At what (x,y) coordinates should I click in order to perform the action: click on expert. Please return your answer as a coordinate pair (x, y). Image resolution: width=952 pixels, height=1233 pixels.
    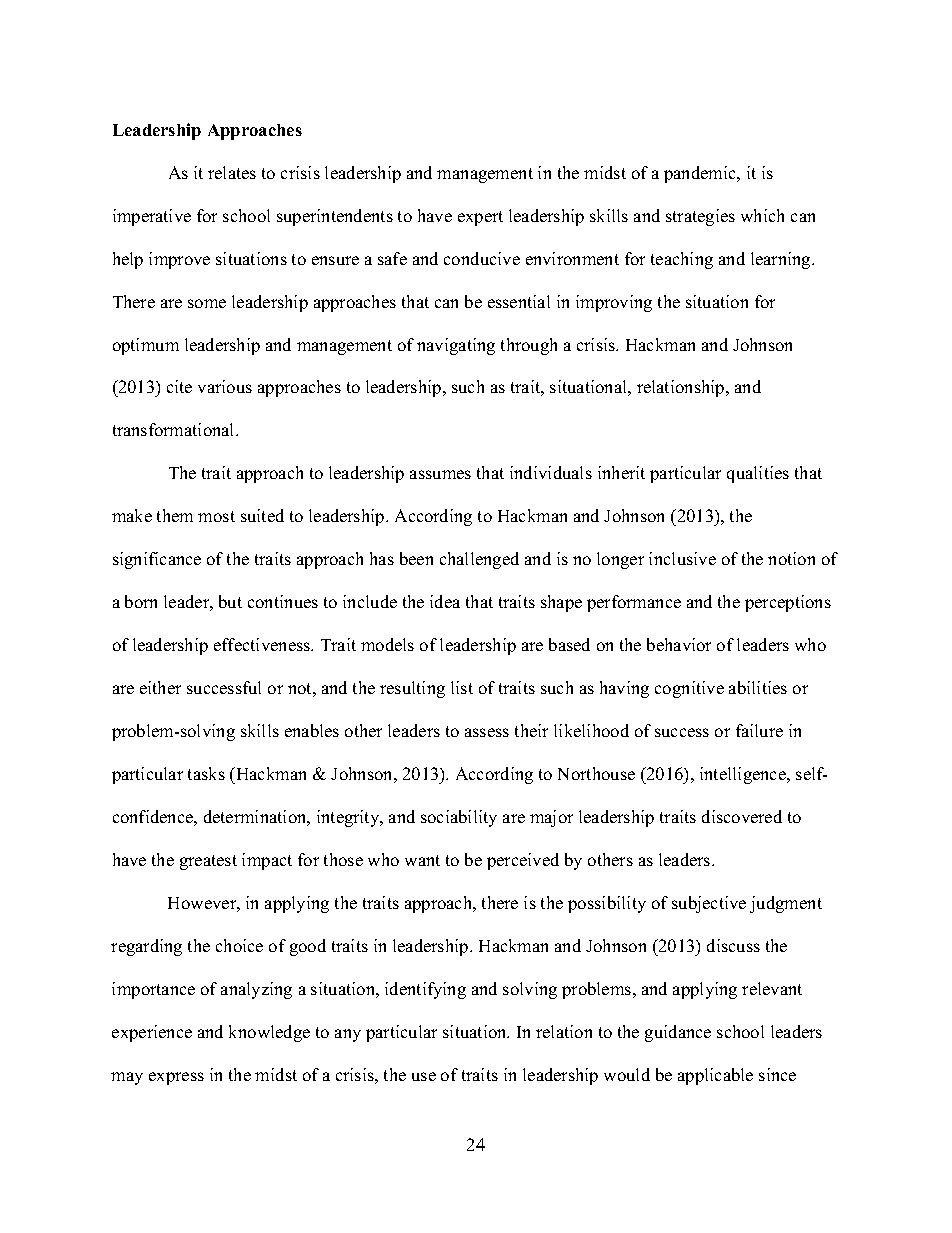
    Looking at the image, I should click on (480, 218).
